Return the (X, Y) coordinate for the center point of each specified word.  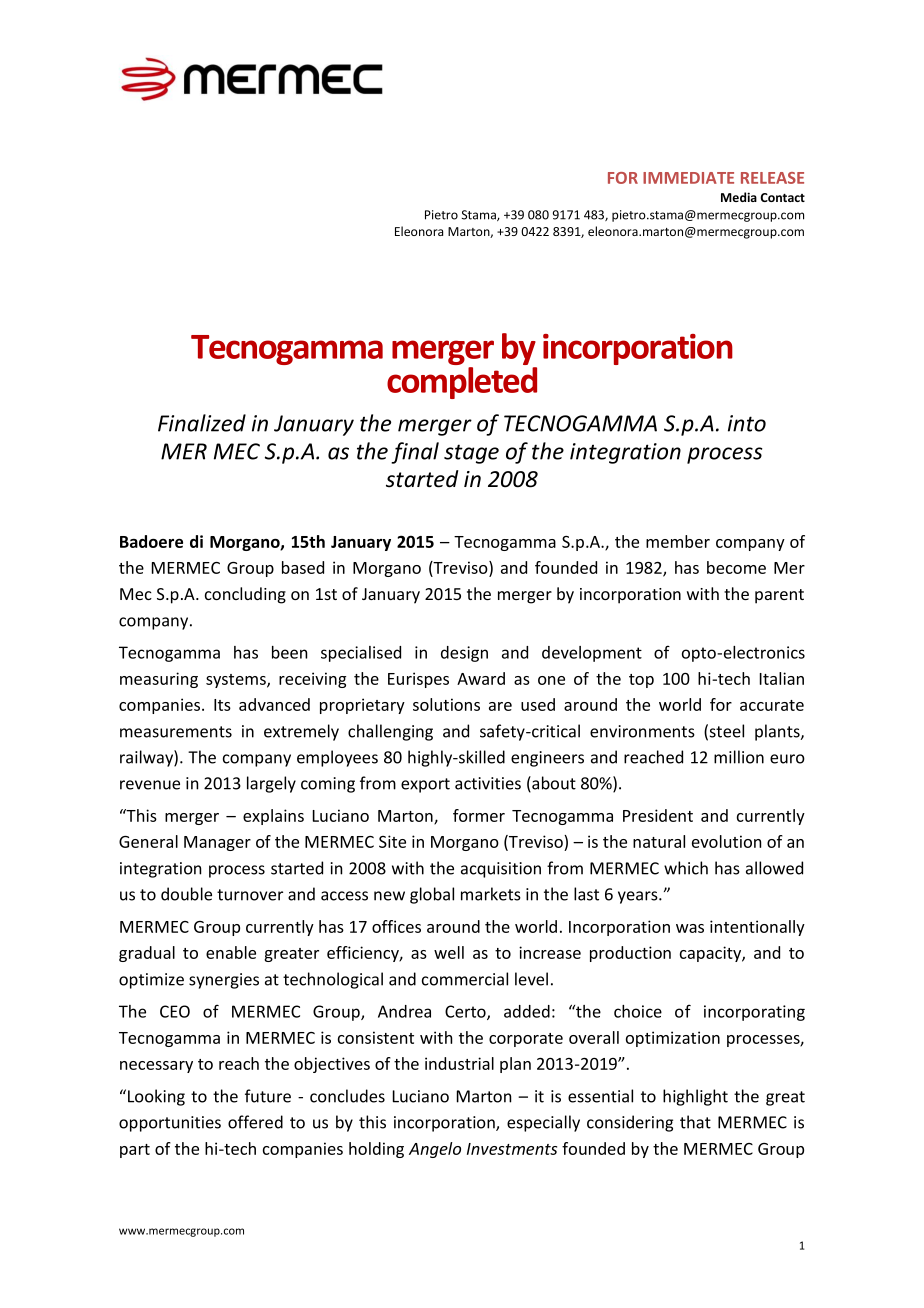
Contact (782, 197)
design (464, 654)
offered (255, 1122)
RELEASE (772, 178)
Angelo (435, 1150)
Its (222, 705)
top (641, 681)
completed (462, 383)
